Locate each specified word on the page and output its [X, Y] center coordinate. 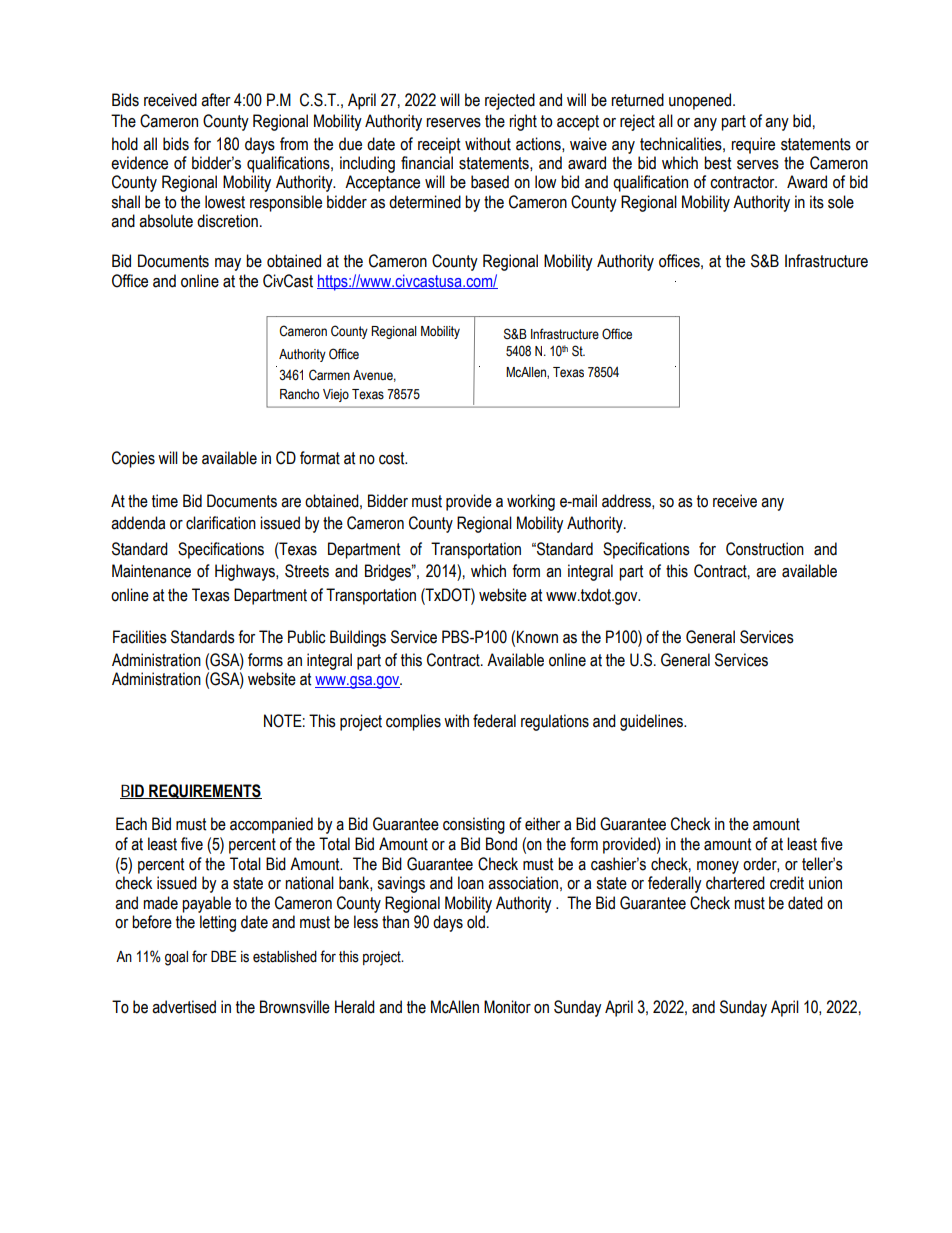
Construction [765, 549]
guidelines [652, 722]
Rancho [299, 394]
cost [393, 458]
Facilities [140, 637]
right [523, 122]
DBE [224, 956]
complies [413, 722]
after [216, 100]
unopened [701, 101]
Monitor [507, 1007]
